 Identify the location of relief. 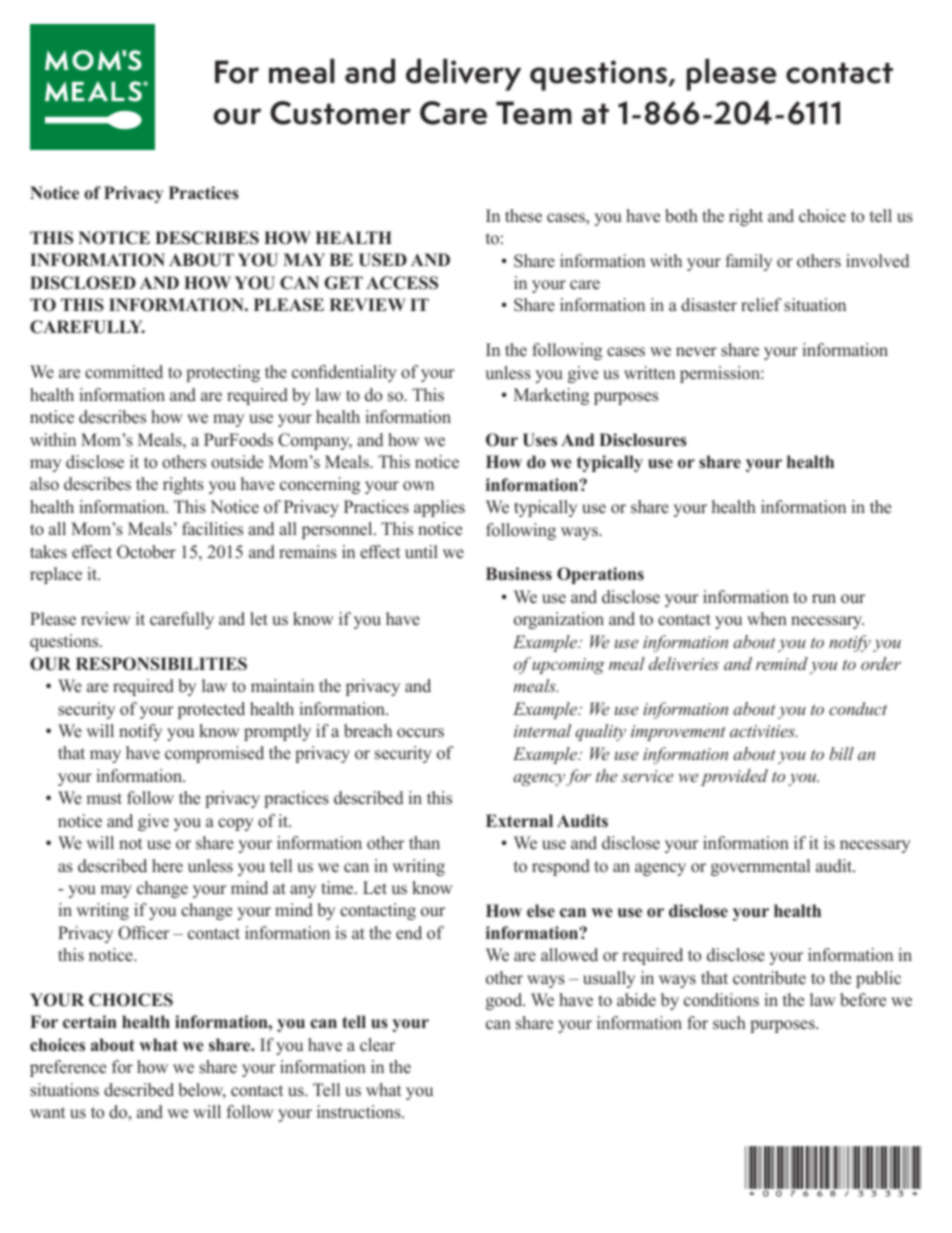
(761, 305).
